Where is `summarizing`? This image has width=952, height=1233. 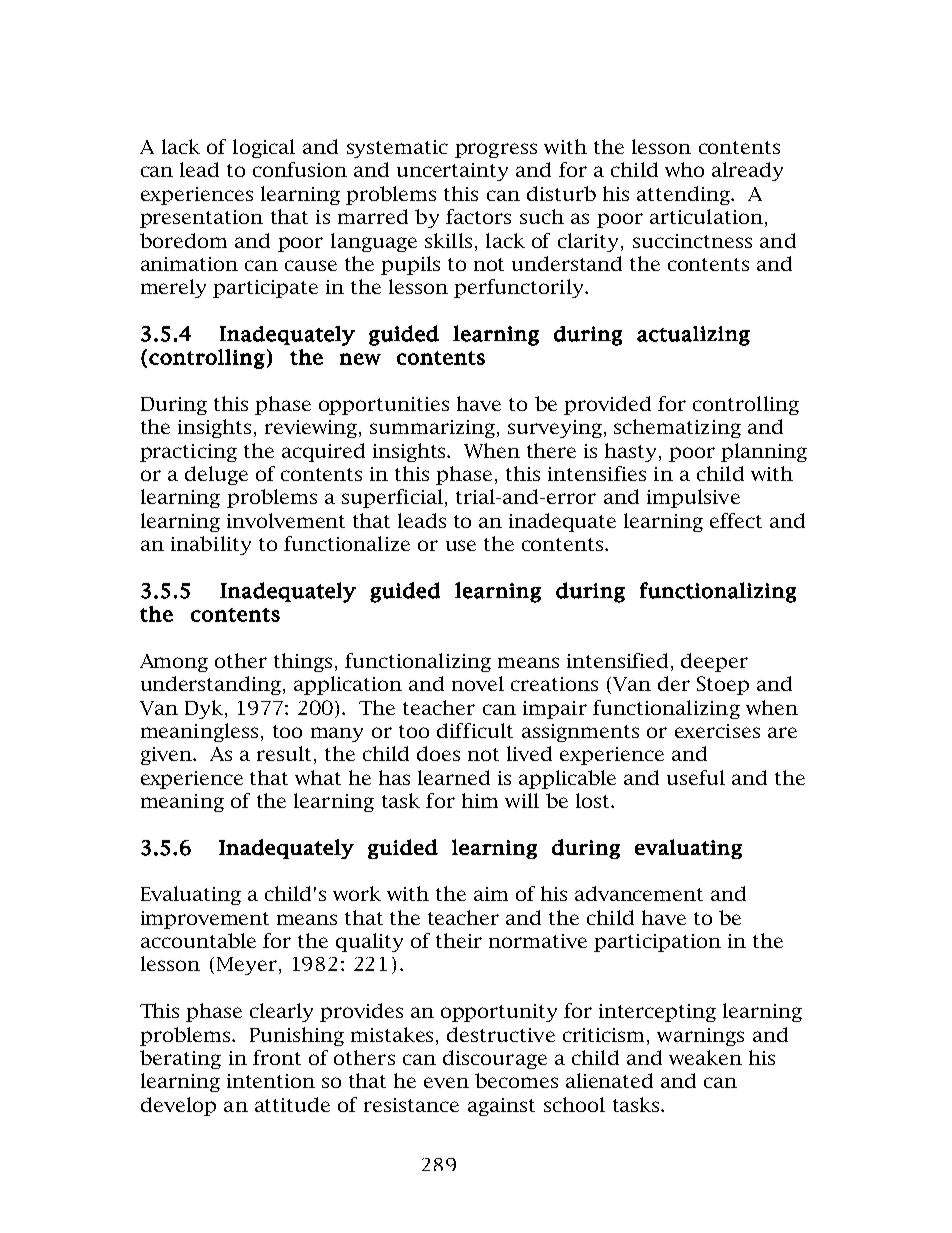 summarizing is located at coordinates (434, 429).
